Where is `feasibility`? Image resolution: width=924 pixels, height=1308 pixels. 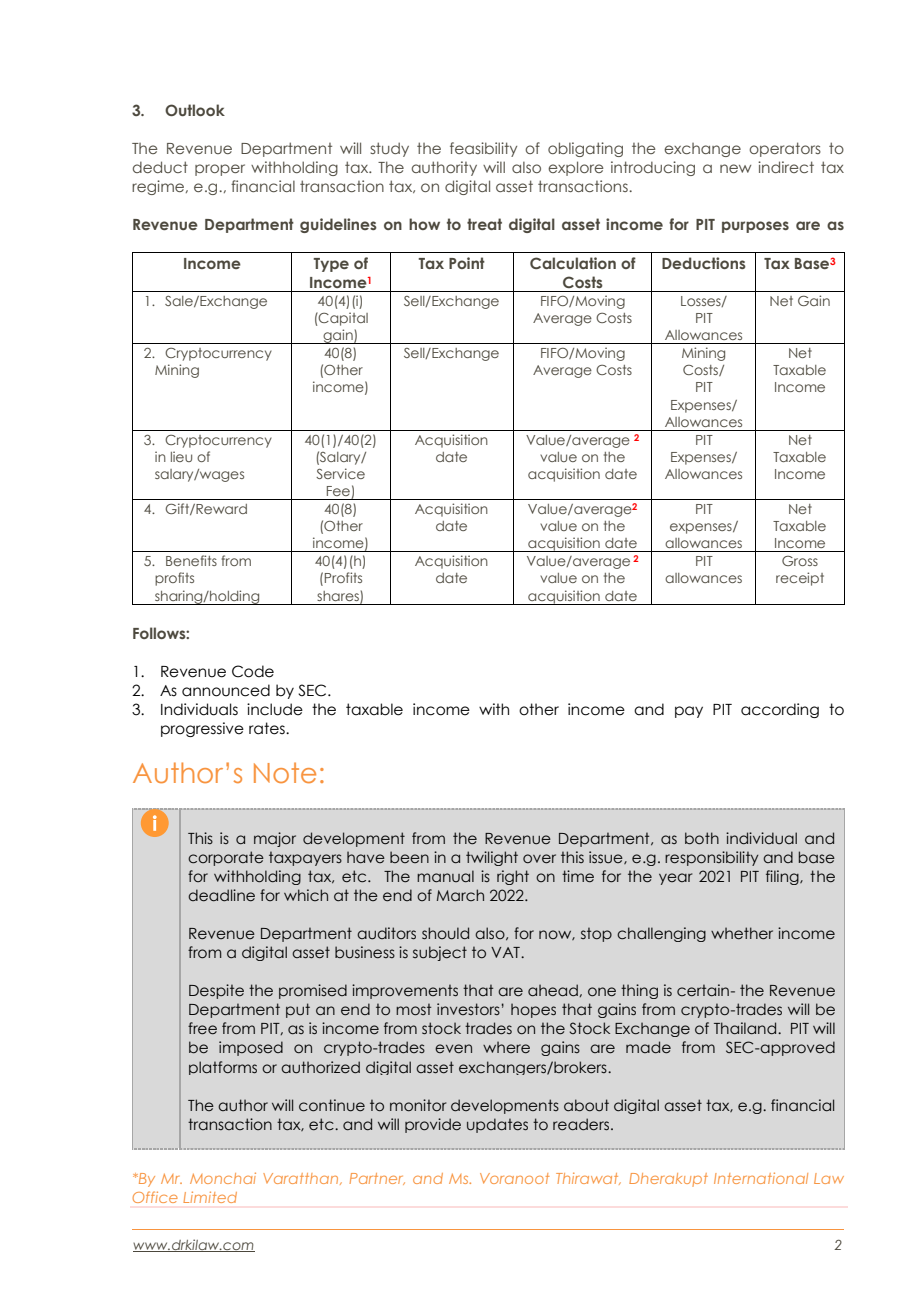 feasibility is located at coordinates (483, 149).
